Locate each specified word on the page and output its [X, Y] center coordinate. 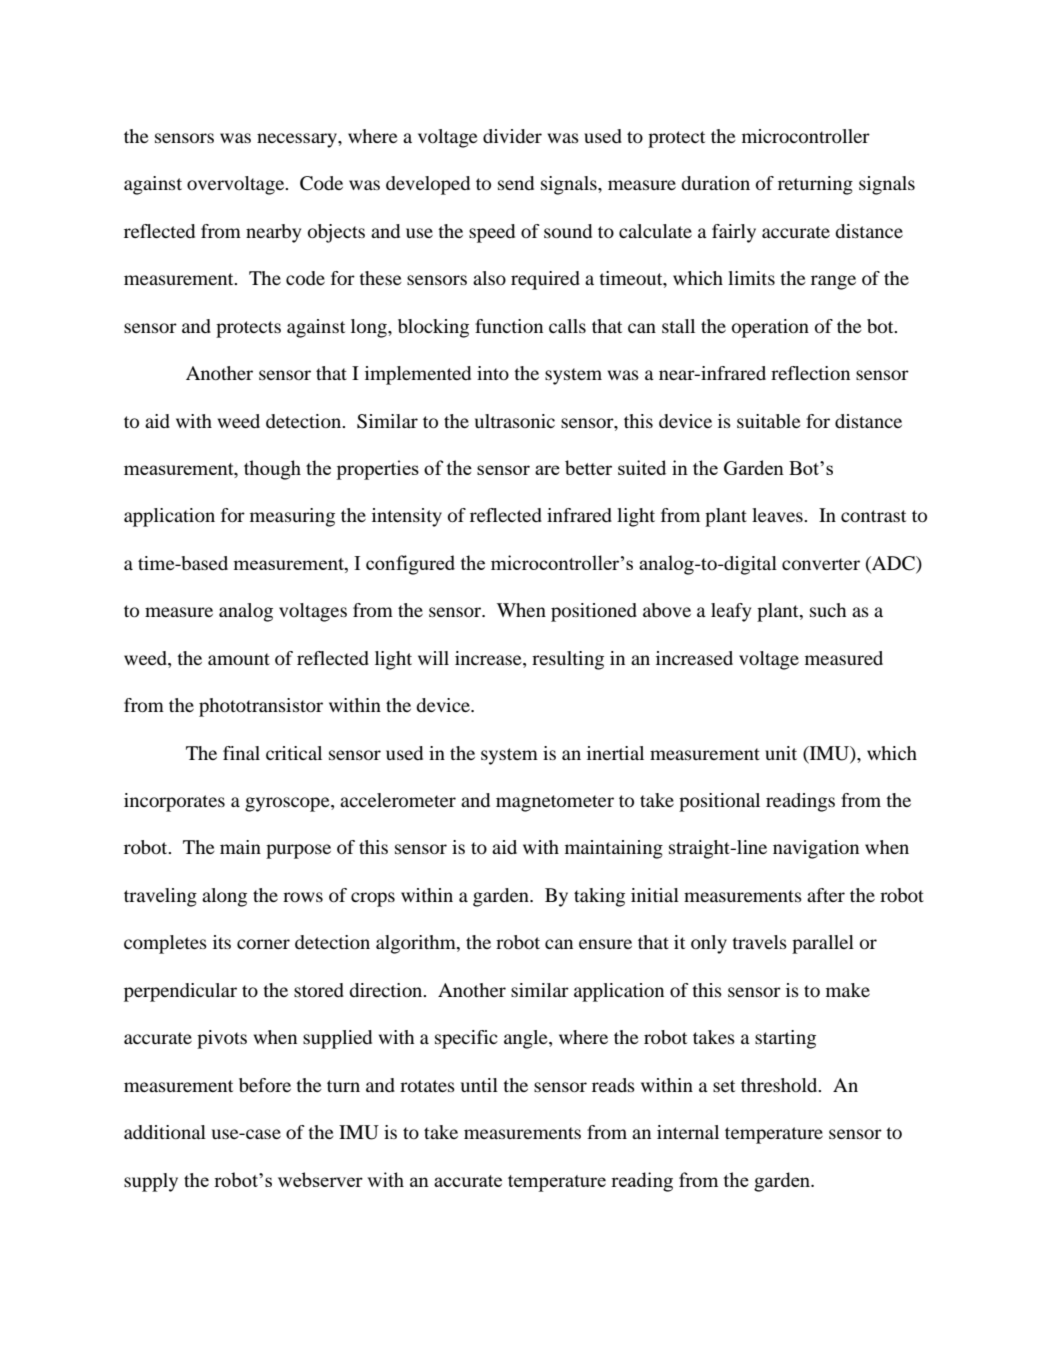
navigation [816, 849]
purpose [298, 851]
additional [165, 1132]
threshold [780, 1085]
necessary [298, 140]
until [479, 1085]
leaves [778, 515]
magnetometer [555, 803]
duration [715, 183]
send [516, 183]
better [588, 467]
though [272, 470]
